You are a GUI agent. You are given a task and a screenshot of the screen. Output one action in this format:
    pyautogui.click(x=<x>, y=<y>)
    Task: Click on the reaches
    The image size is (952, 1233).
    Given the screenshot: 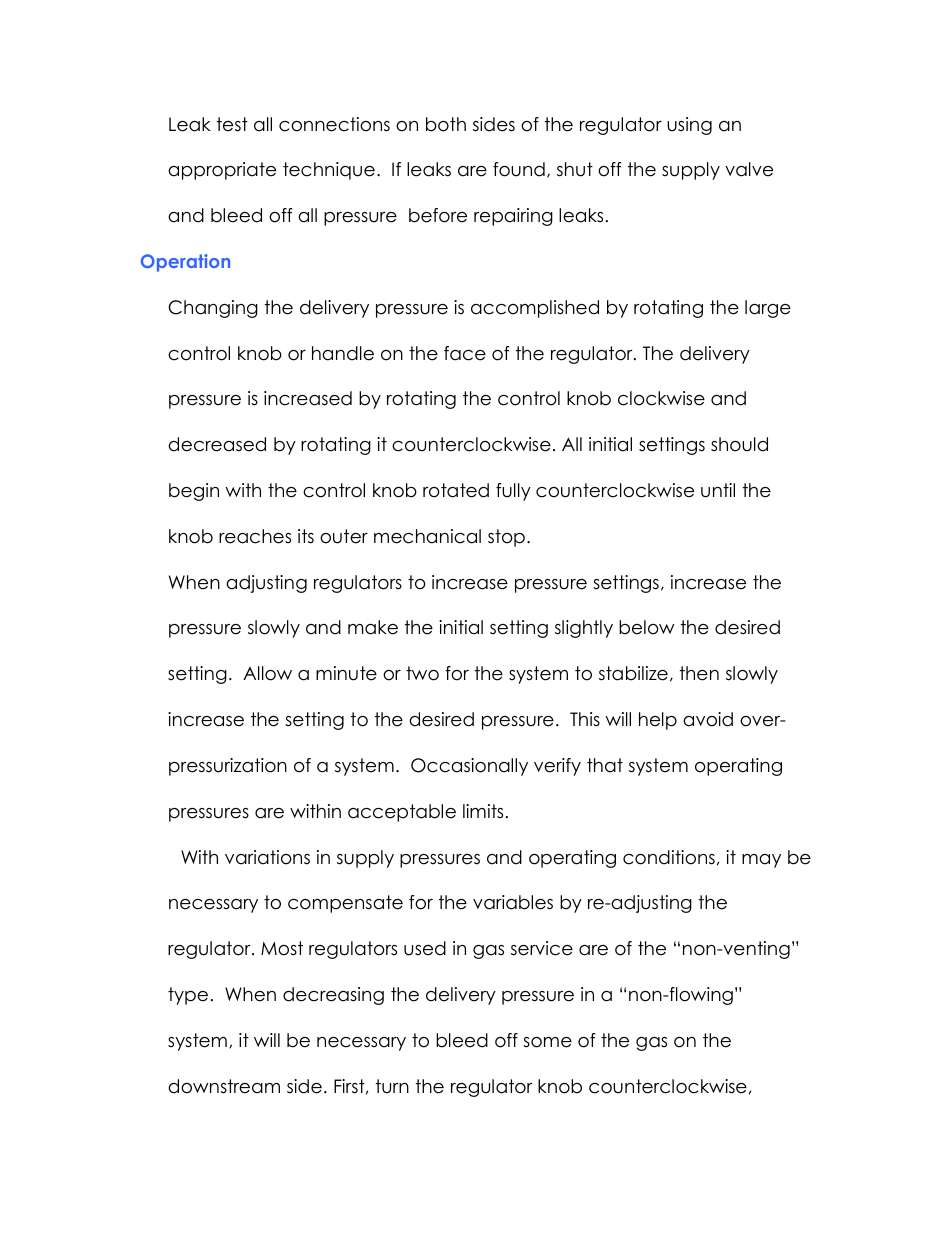 What is the action you would take?
    pyautogui.click(x=255, y=536)
